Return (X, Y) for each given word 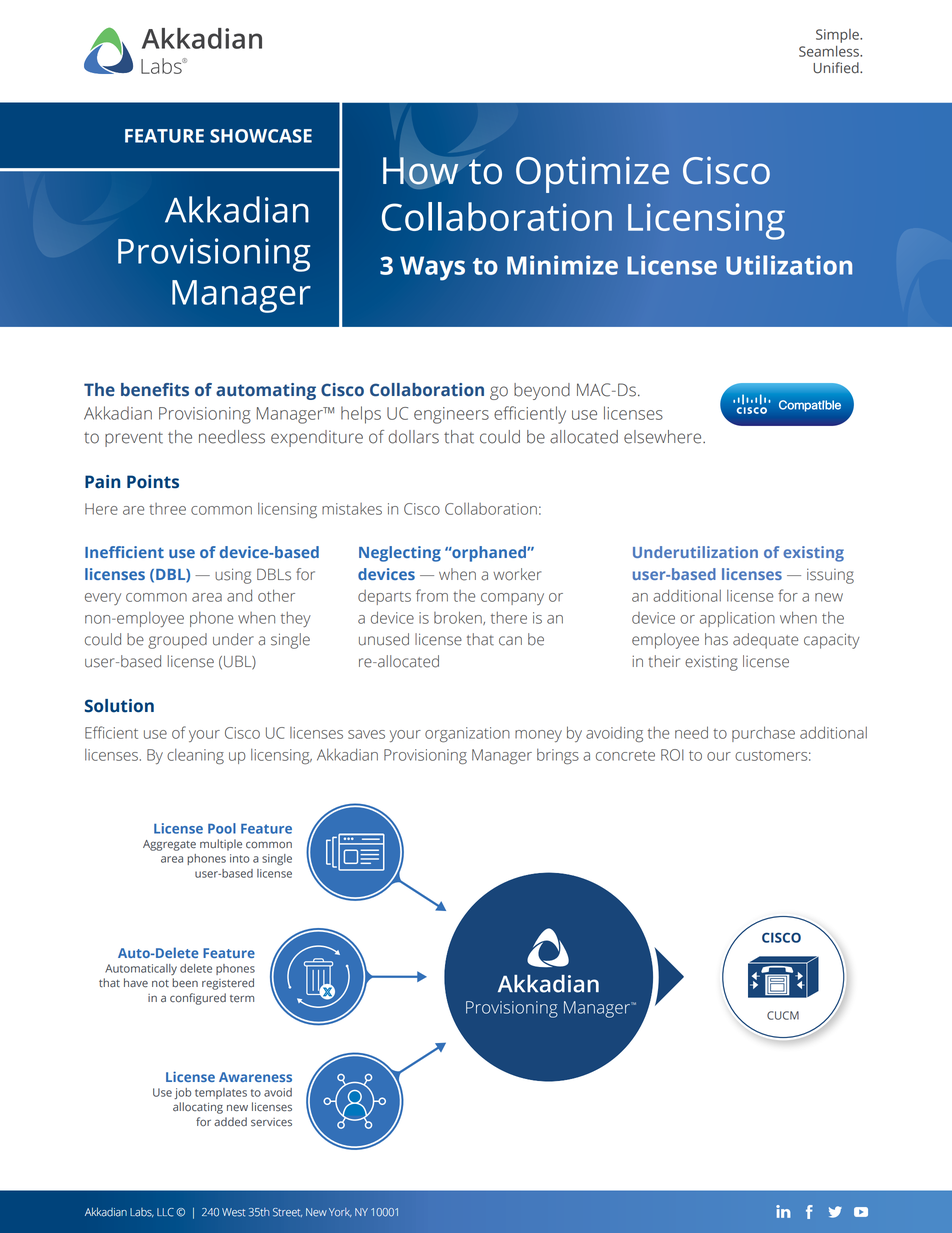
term (242, 999)
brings (558, 757)
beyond (542, 391)
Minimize (562, 265)
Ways (432, 268)
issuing (830, 576)
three (167, 509)
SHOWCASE (261, 136)
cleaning (195, 757)
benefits (155, 390)
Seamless (830, 51)
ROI (672, 755)
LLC (165, 1212)
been (185, 983)
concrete (625, 755)
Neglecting (400, 554)
